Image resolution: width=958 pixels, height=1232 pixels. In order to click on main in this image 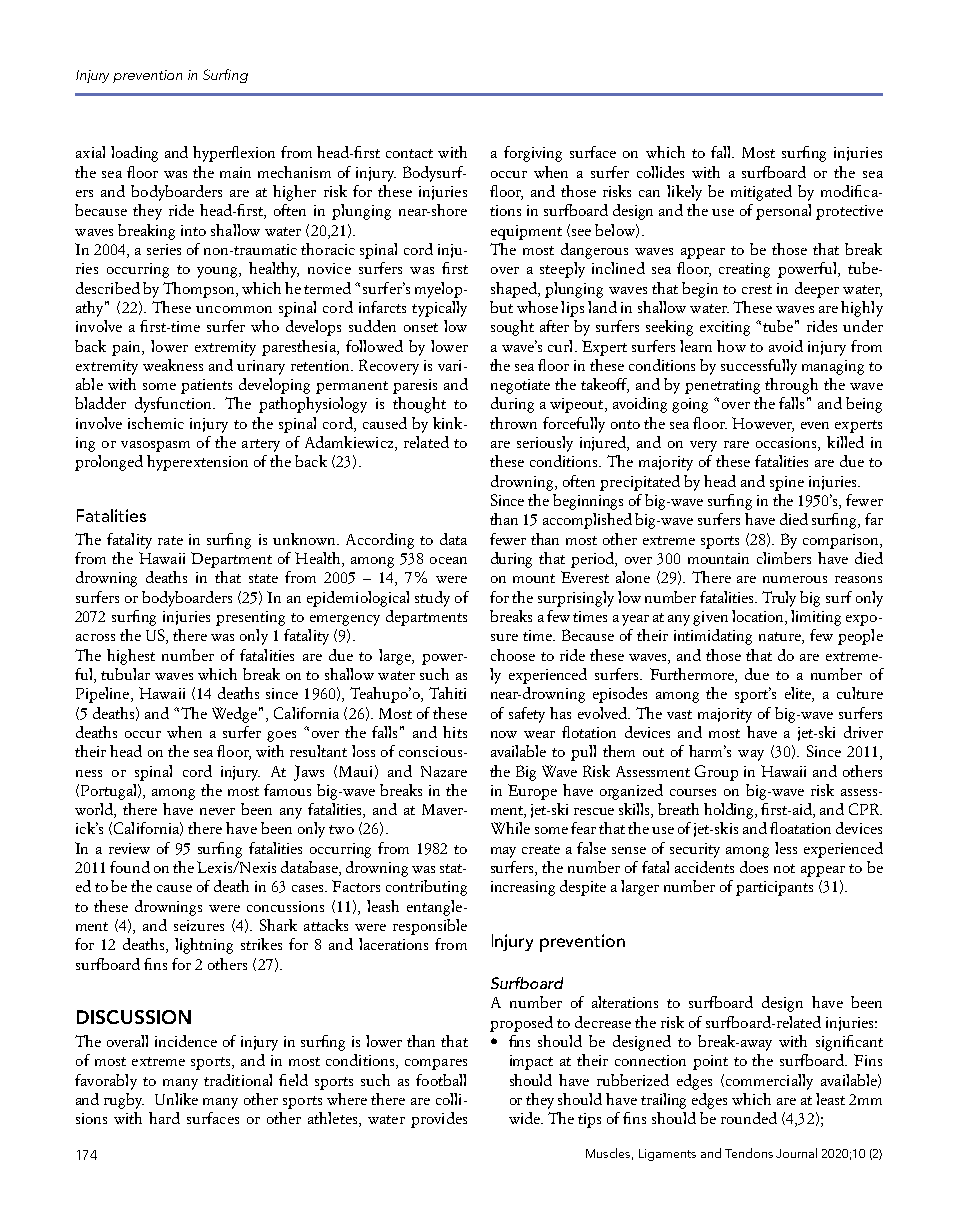, I will do `click(235, 172)`.
